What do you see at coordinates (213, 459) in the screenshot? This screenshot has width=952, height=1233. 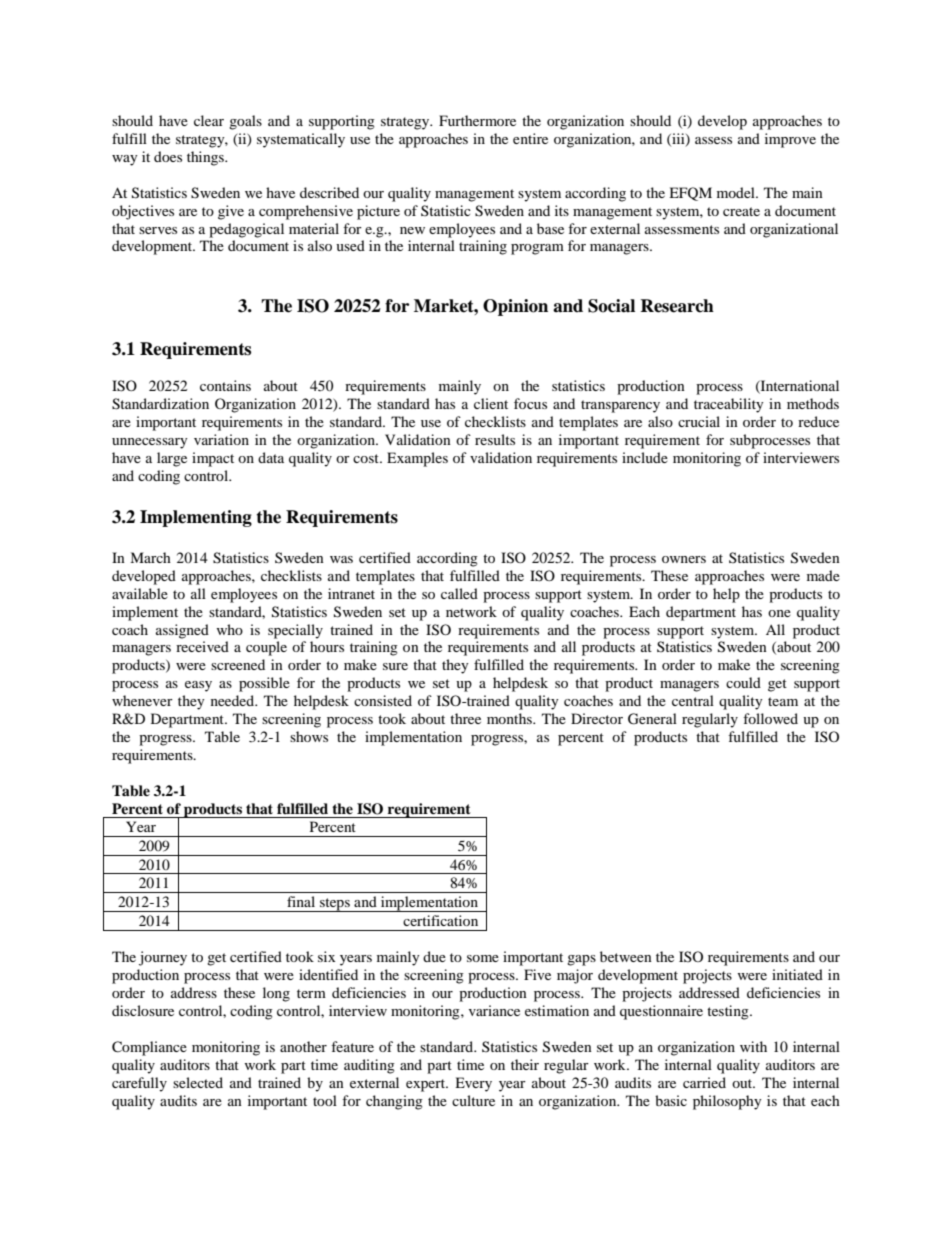 I see `impact` at bounding box center [213, 459].
